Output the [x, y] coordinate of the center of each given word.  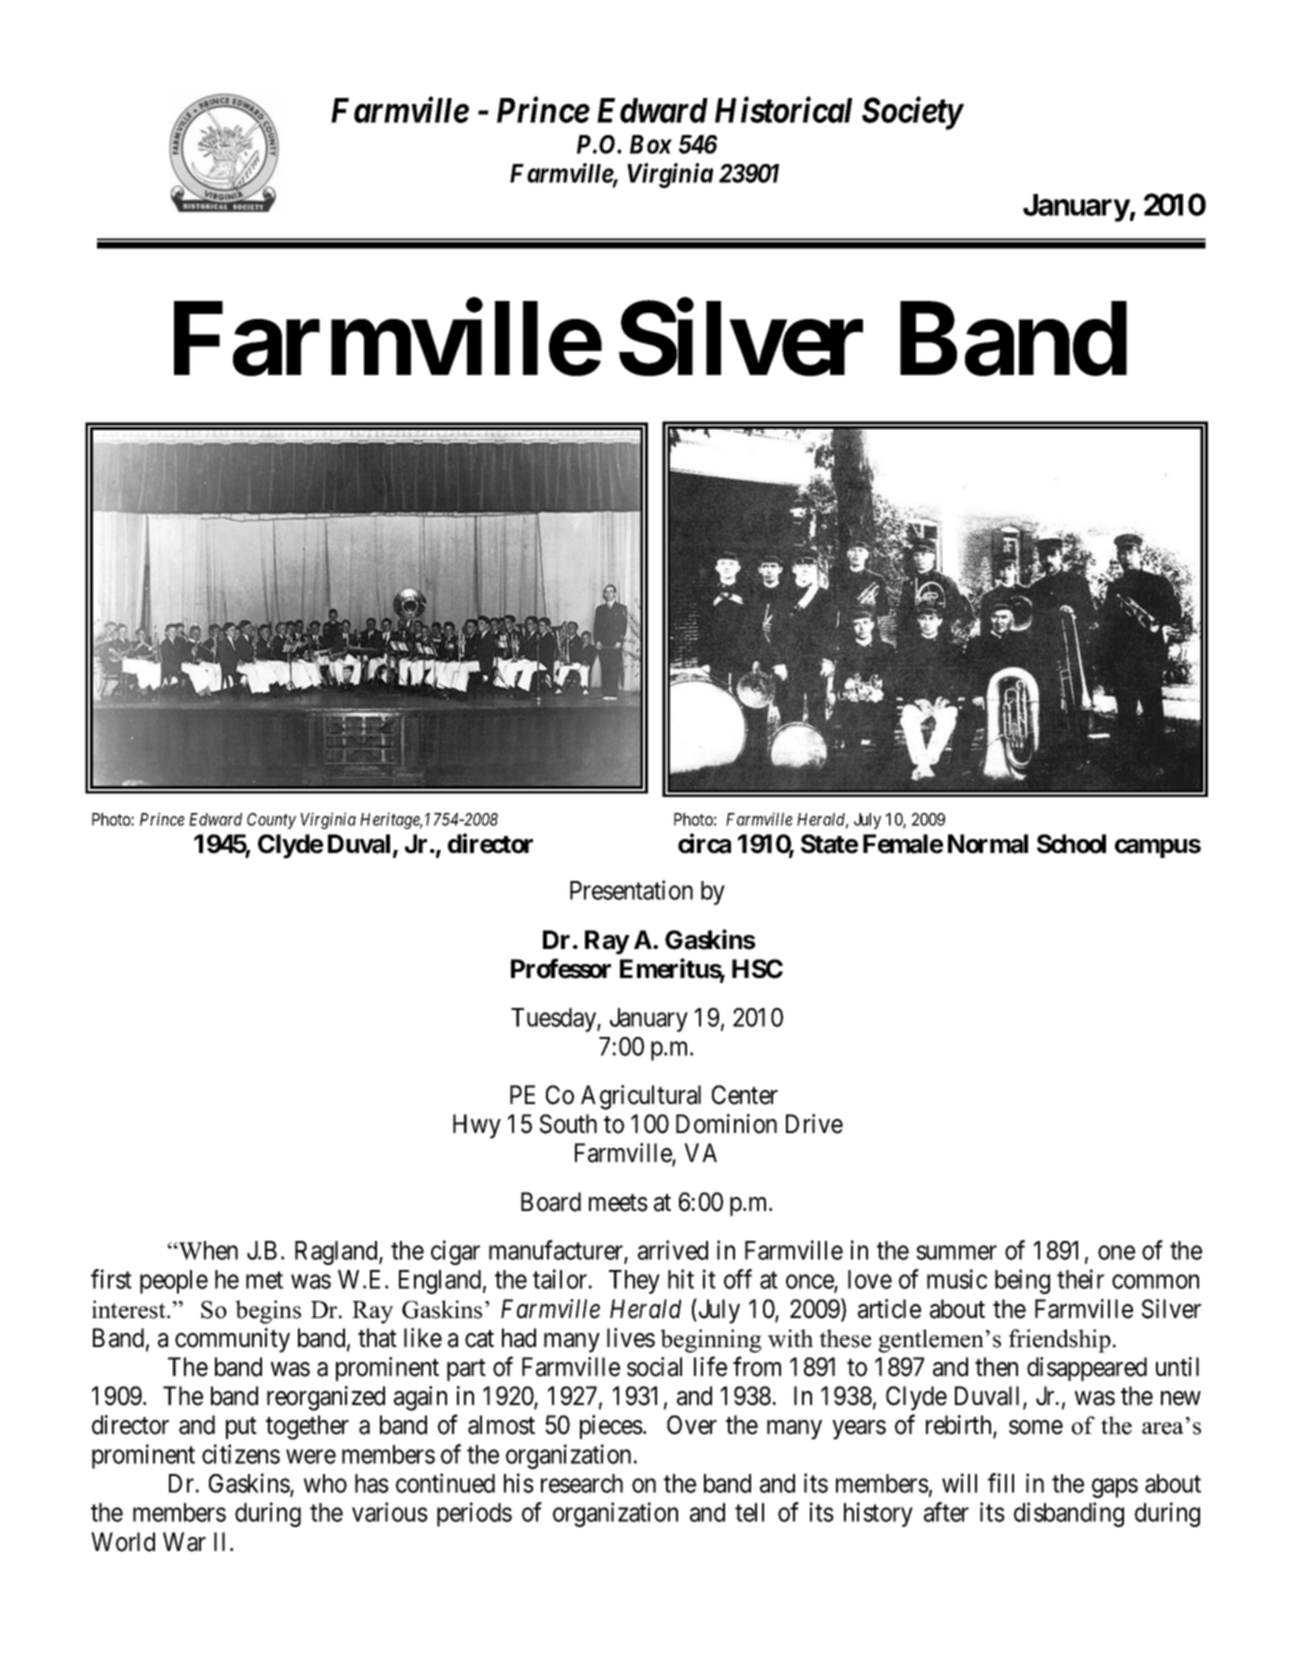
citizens [241, 1454]
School [1071, 844]
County [271, 821]
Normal [988, 844]
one [1116, 1253]
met [264, 1280]
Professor [561, 968]
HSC [757, 969]
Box [651, 144]
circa [704, 843]
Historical [783, 110]
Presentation [631, 890]
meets [618, 1203]
